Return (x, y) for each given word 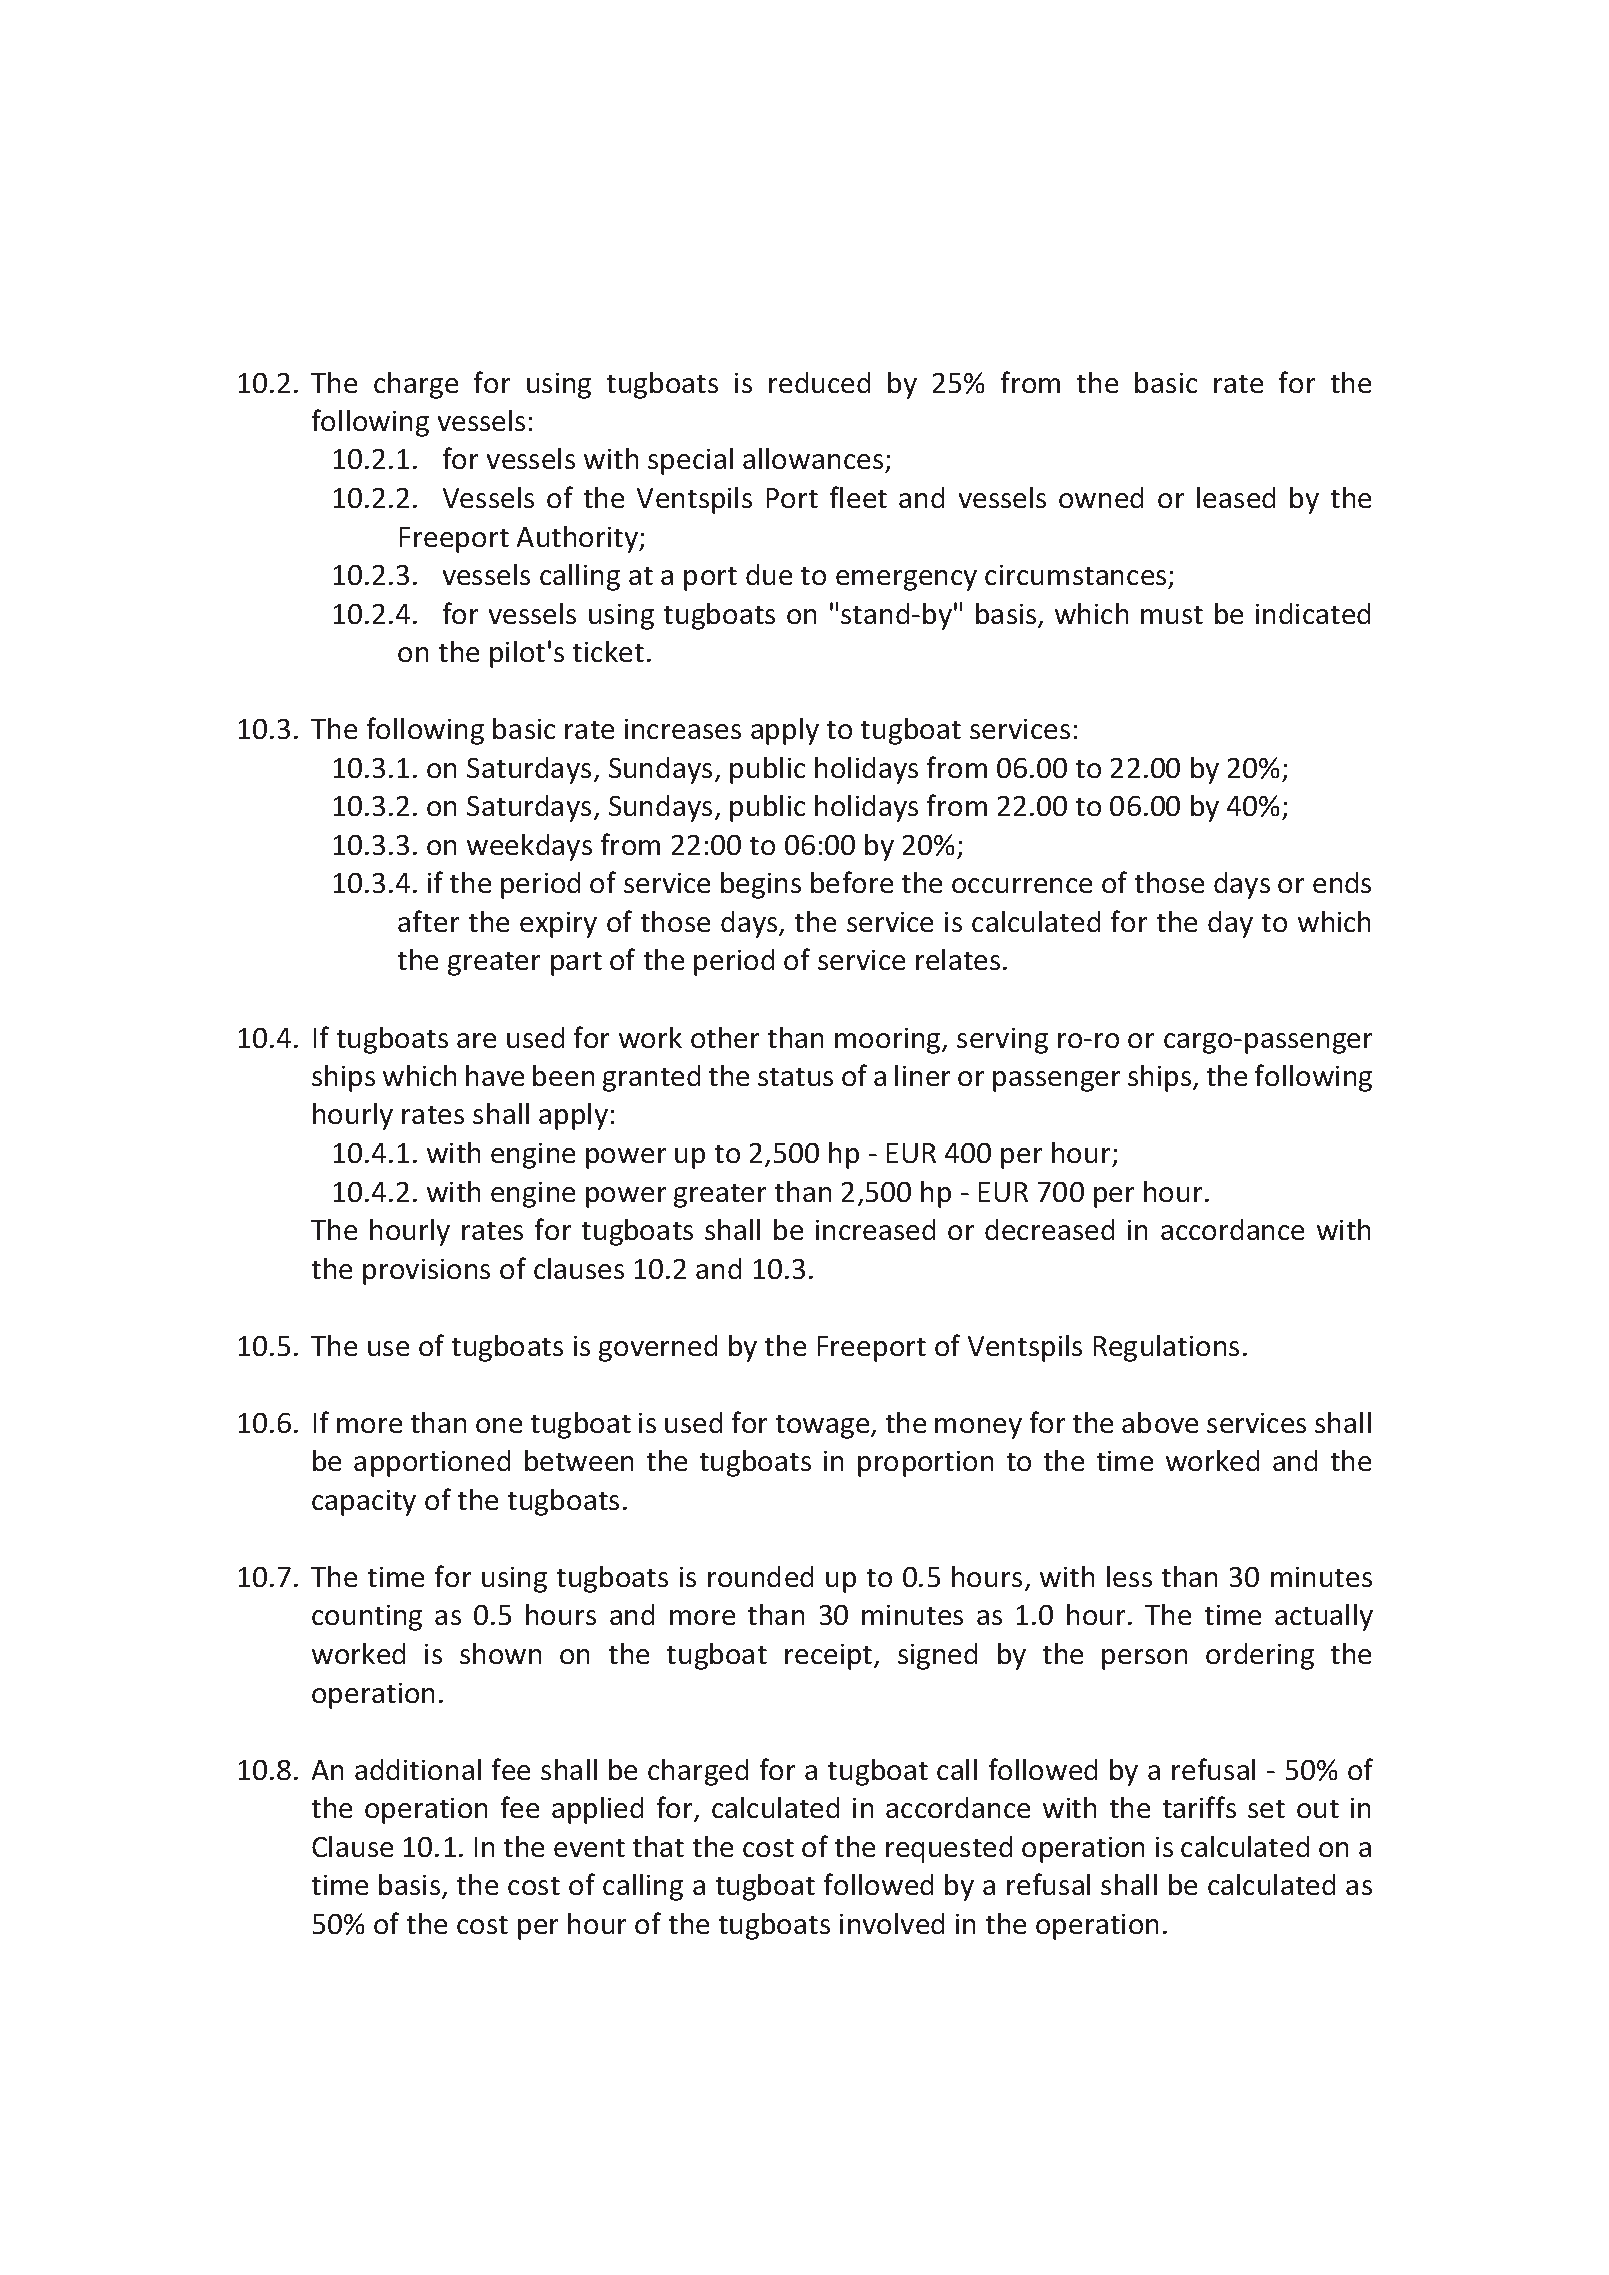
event (589, 1848)
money (978, 1428)
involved (892, 1923)
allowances (814, 460)
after (428, 921)
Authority (579, 539)
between (579, 1460)
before (852, 882)
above (1160, 1422)
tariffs (1199, 1807)
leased (1236, 497)
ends (1342, 882)
